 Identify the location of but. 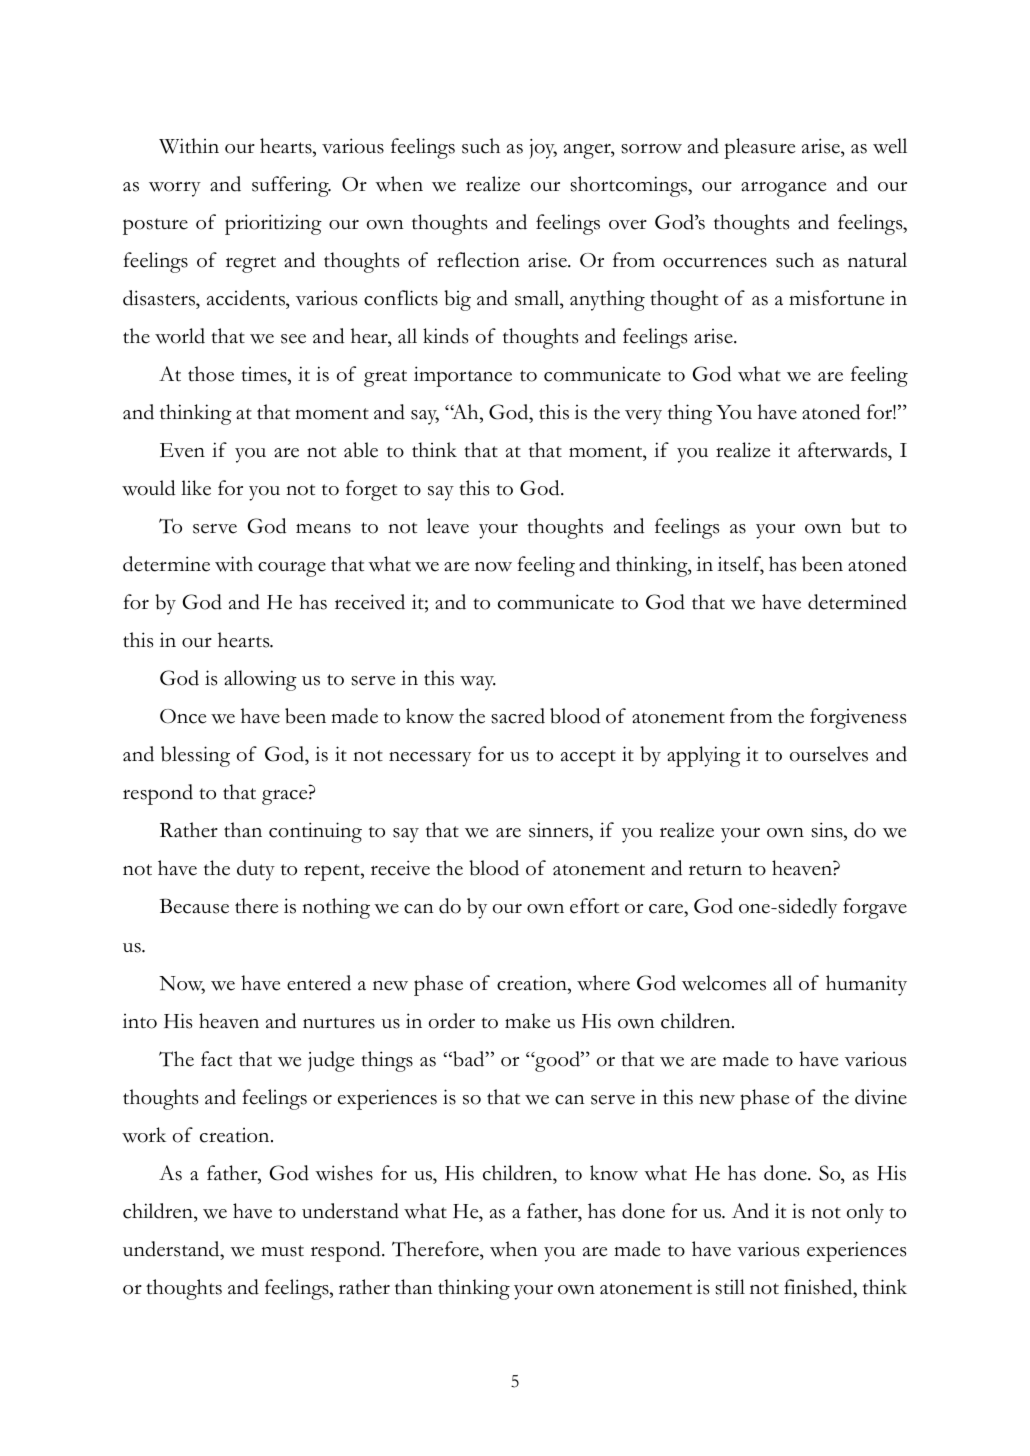
(865, 526).
